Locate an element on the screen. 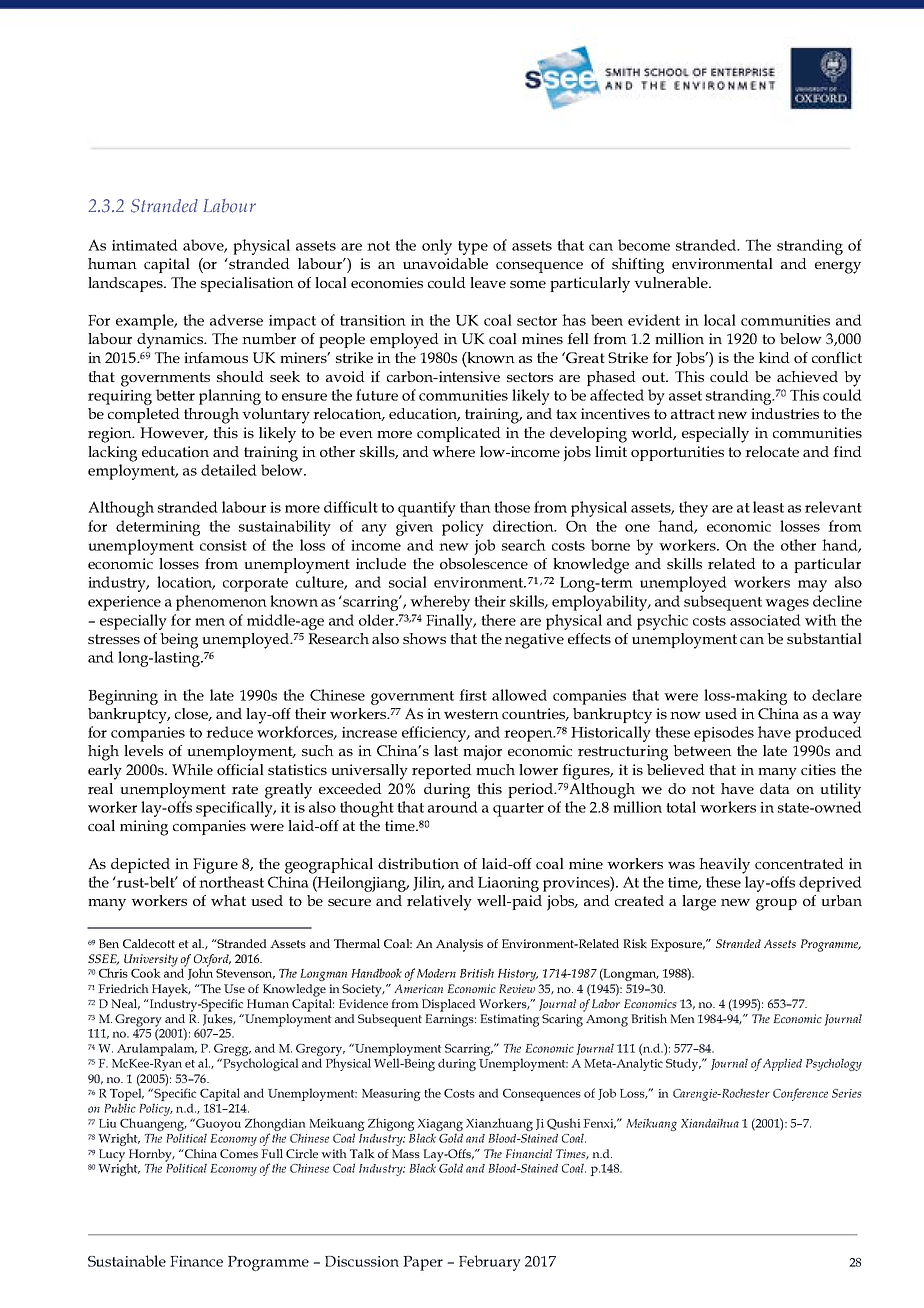 This screenshot has height=1308, width=924. Finance is located at coordinates (196, 1261).
